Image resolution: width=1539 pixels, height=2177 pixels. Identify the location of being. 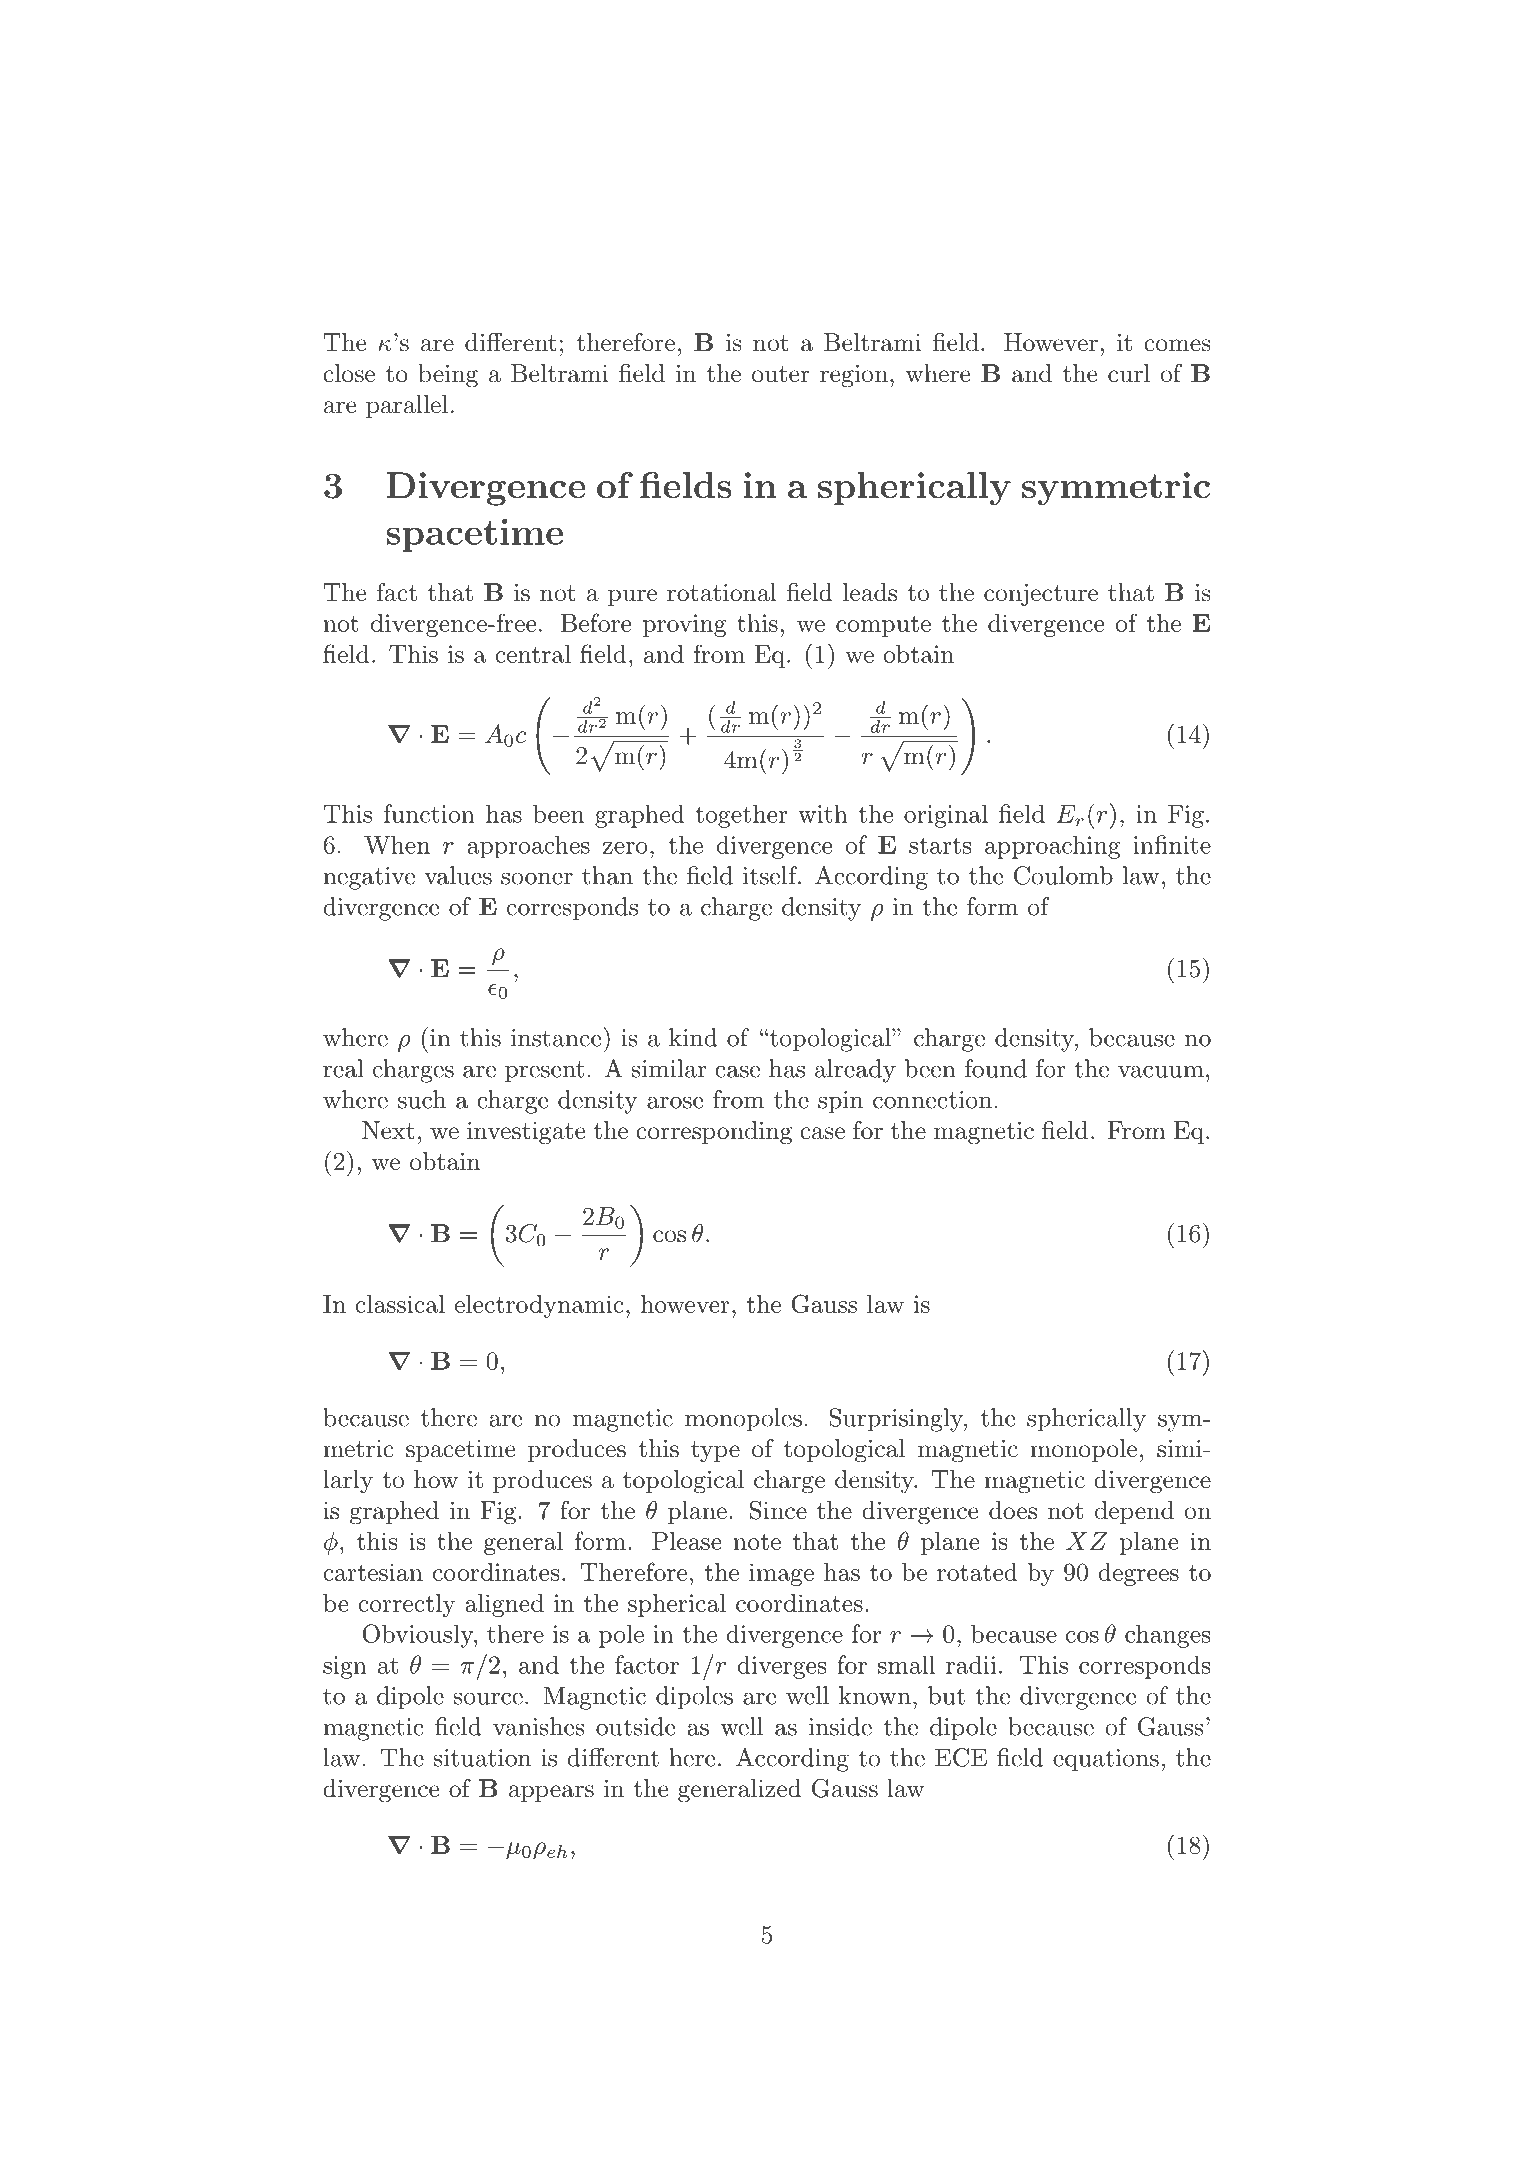
(448, 376).
